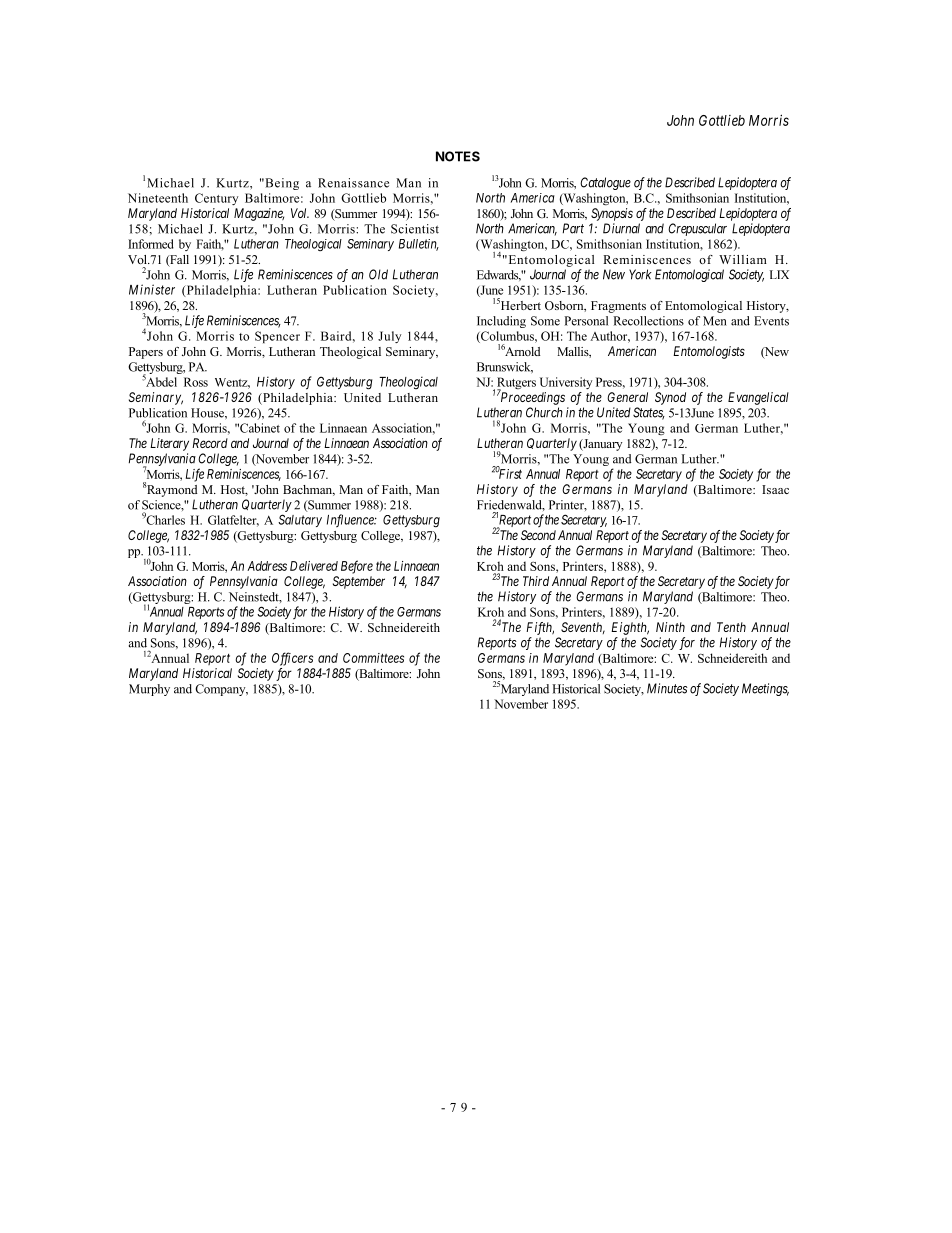 This screenshot has width=952, height=1233. I want to click on Catalogue, so click(605, 183).
